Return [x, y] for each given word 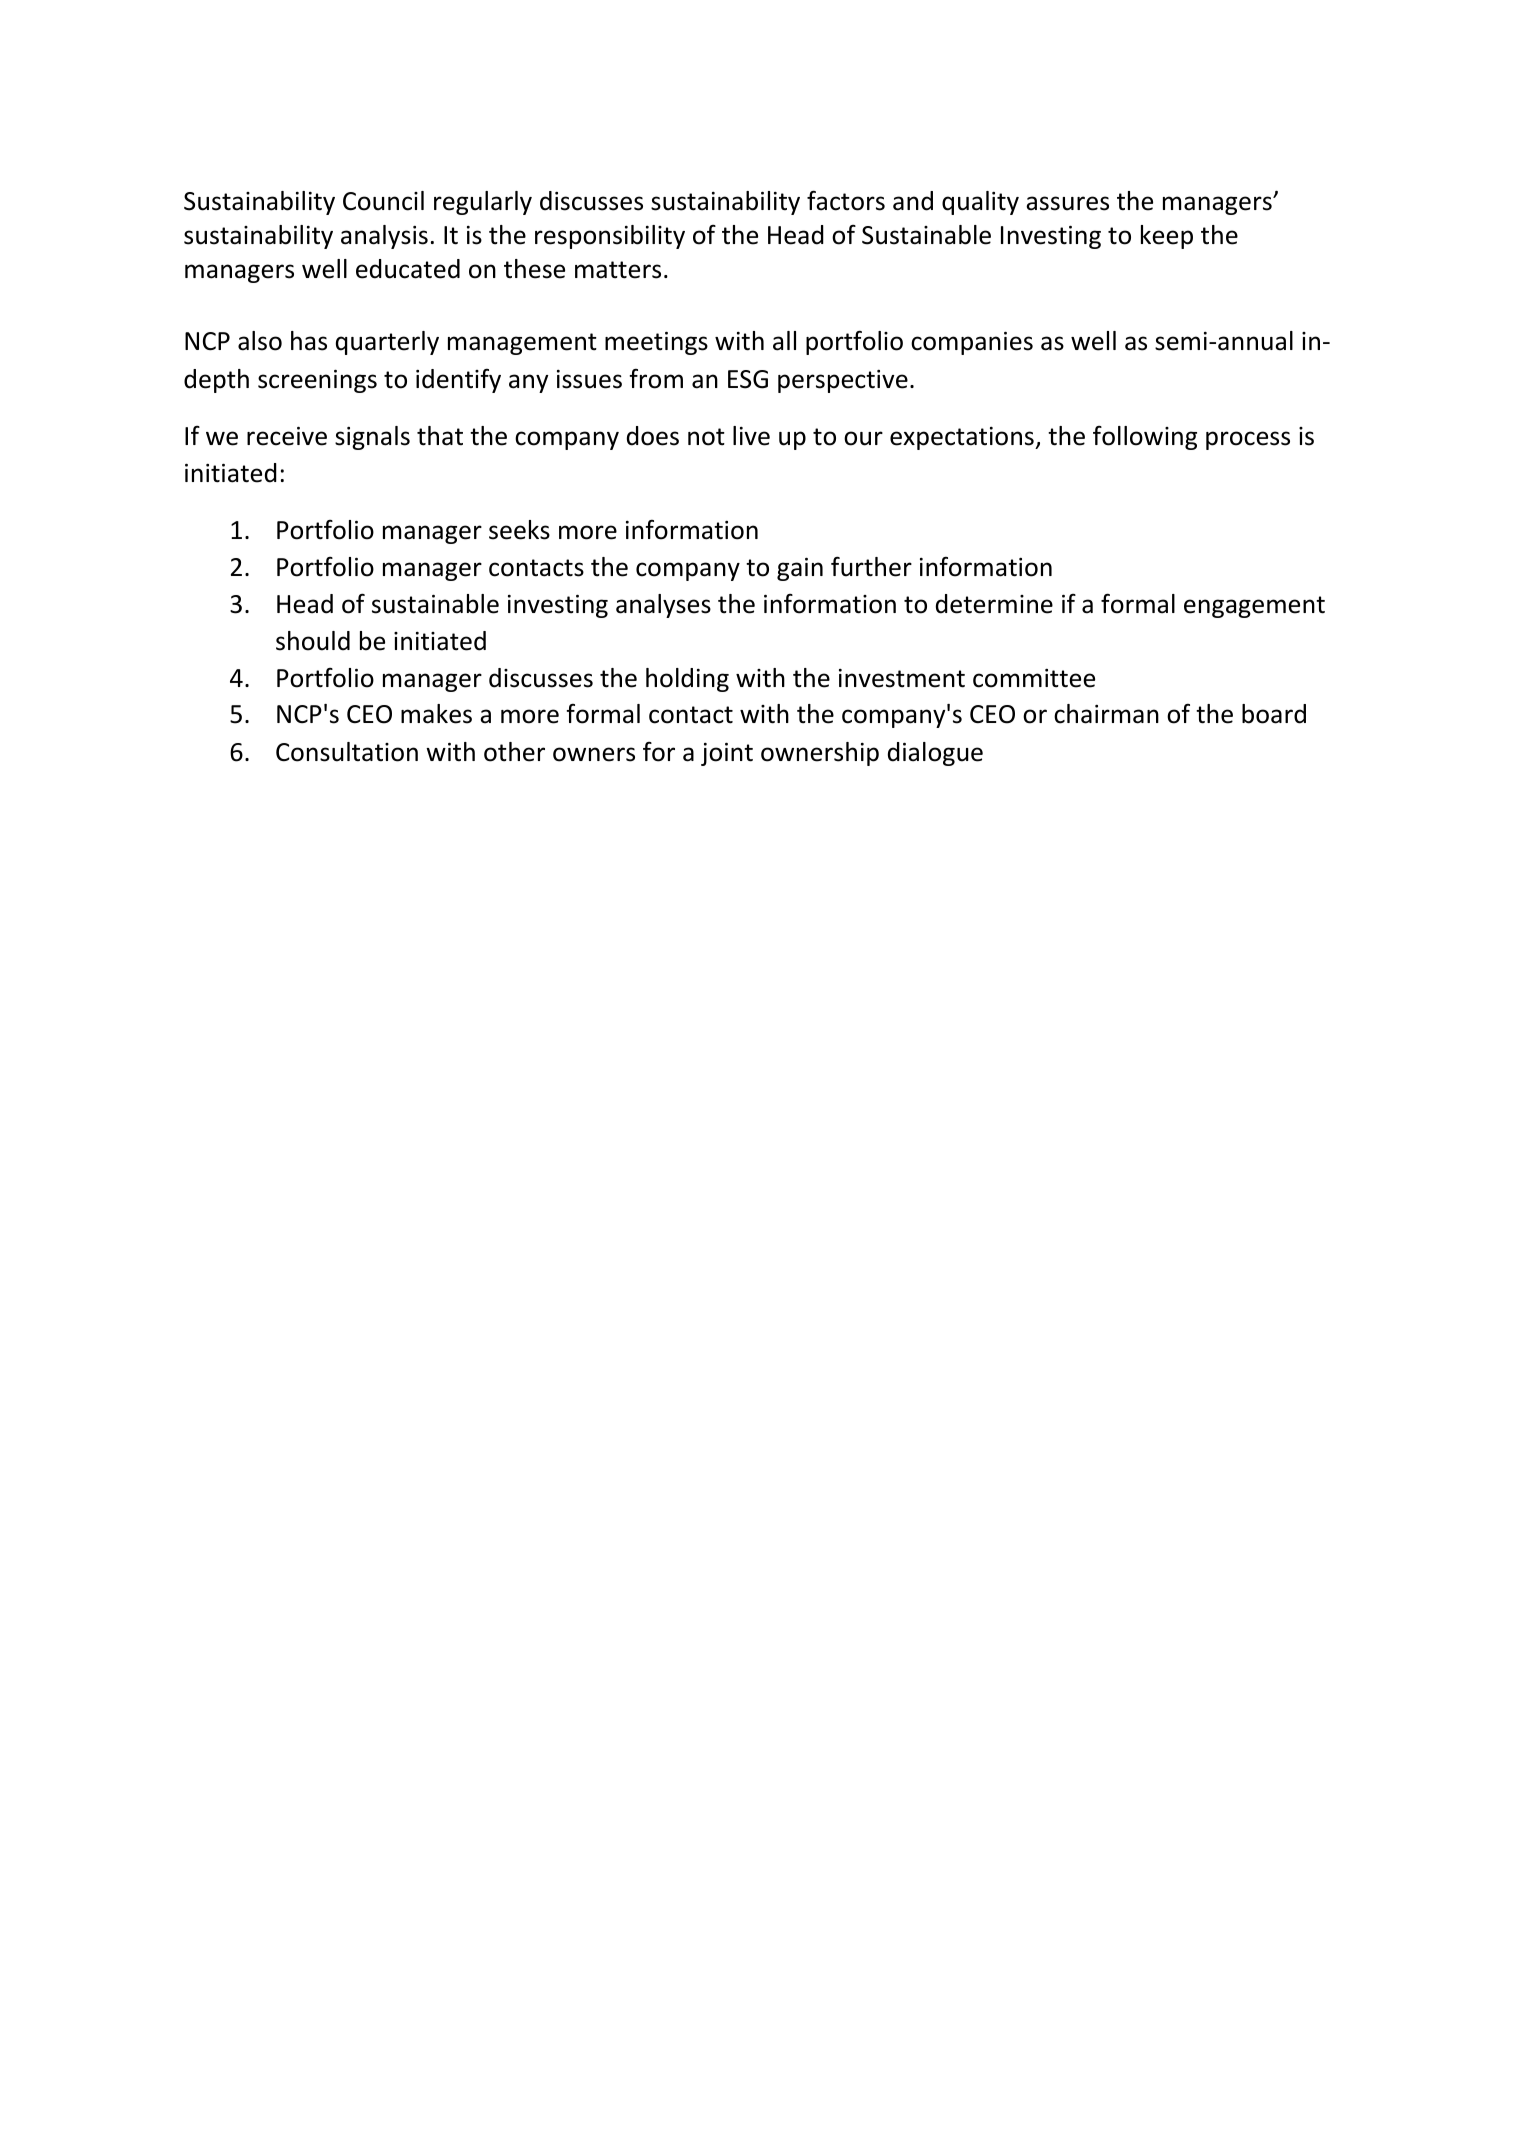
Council [383, 201]
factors [846, 200]
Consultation [347, 752]
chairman [1106, 714]
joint [727, 754]
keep [1167, 237]
